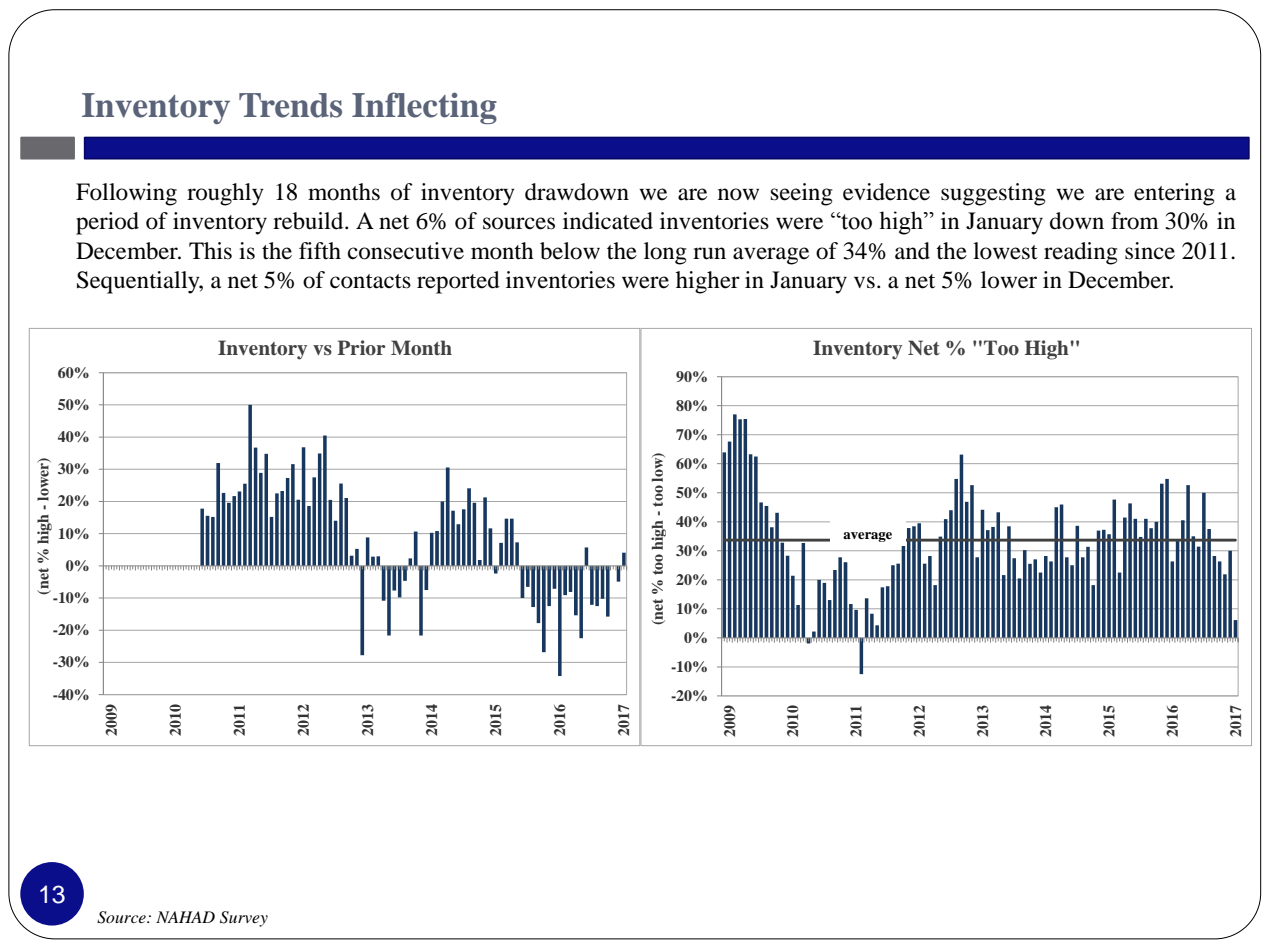 The height and width of the page is (952, 1270). Describe the element at coordinates (361, 348) in the page. I see `Prior` at that location.
